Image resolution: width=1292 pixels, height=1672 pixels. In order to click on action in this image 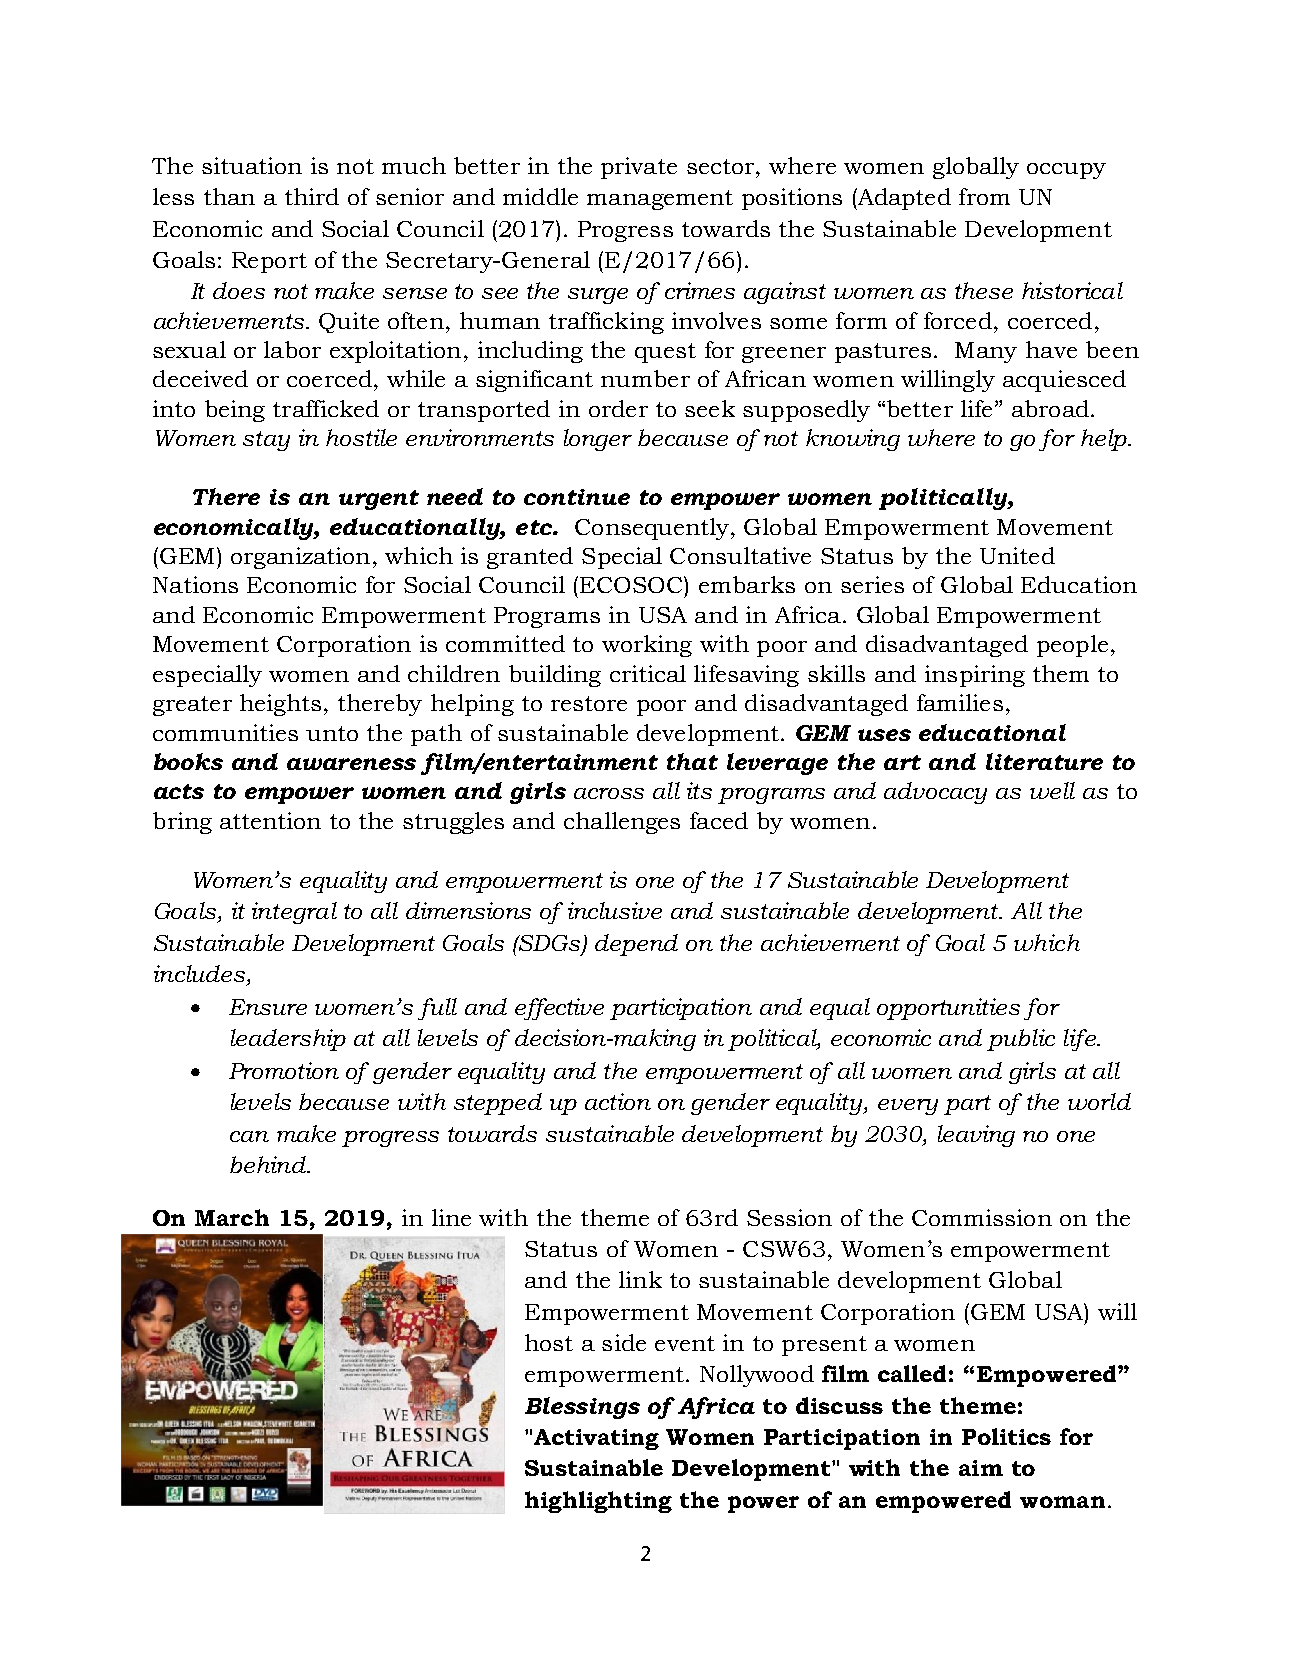, I will do `click(618, 1101)`.
